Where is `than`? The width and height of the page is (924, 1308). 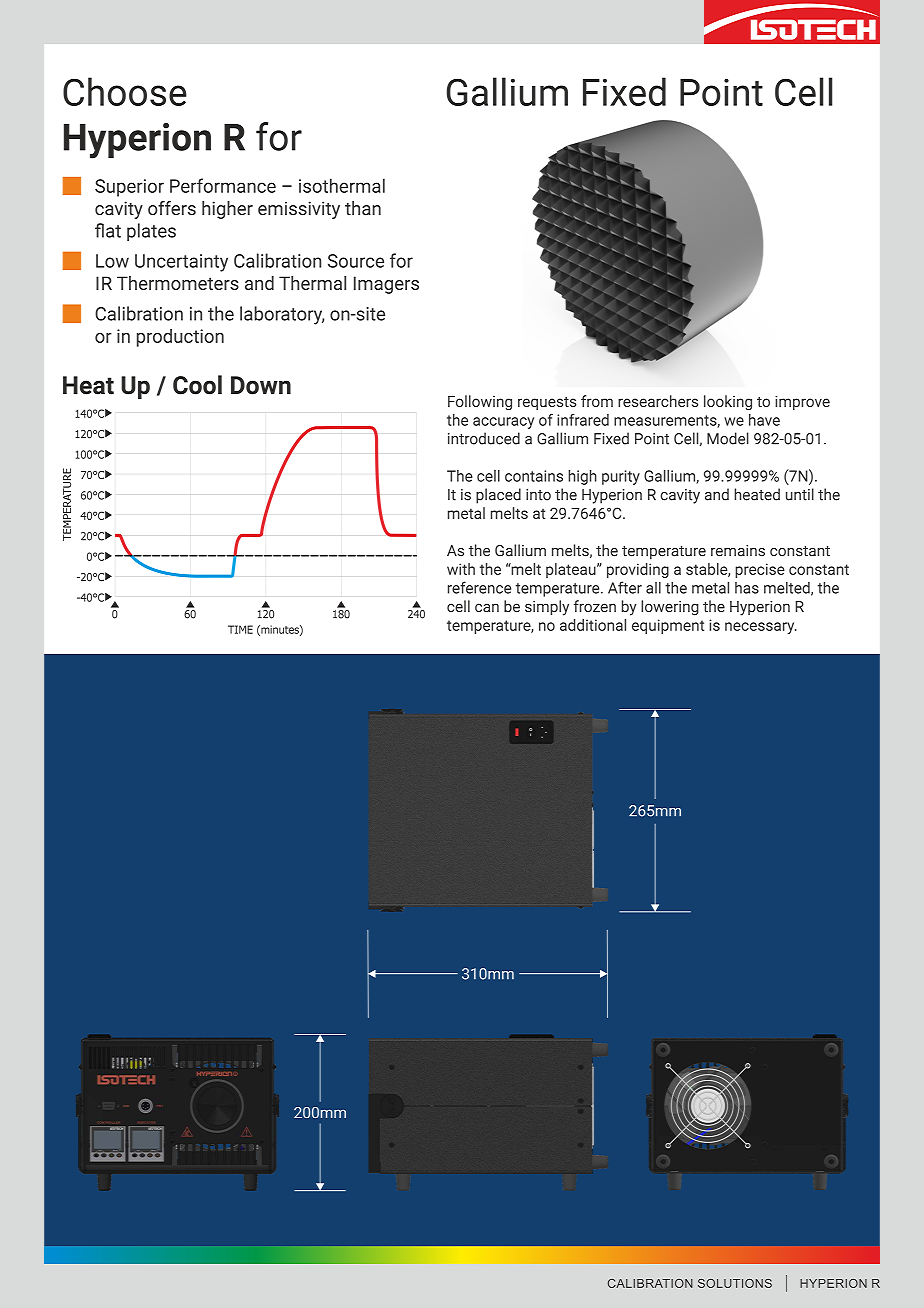
than is located at coordinates (363, 208).
